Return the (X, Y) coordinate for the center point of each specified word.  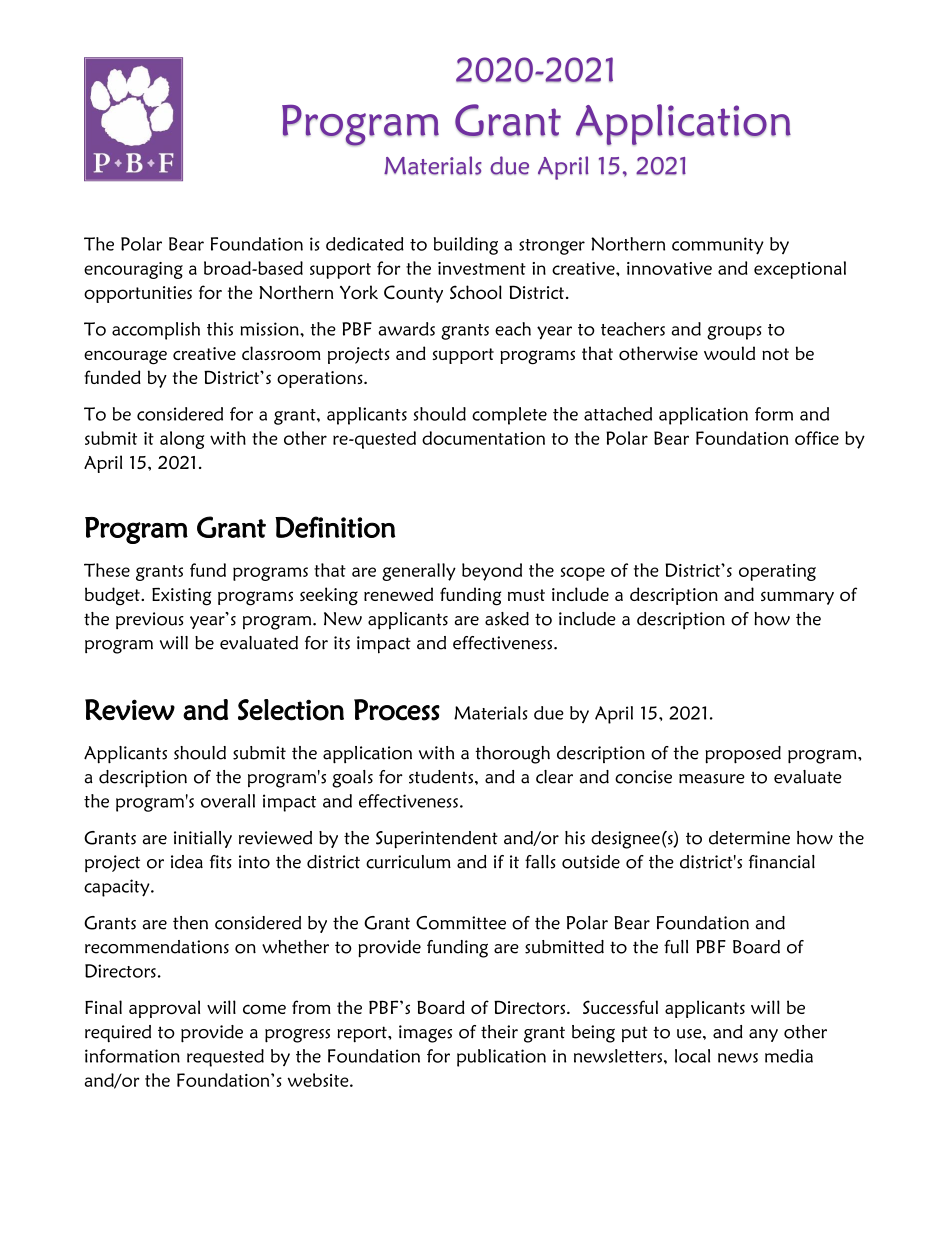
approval (164, 1009)
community (718, 246)
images (425, 1034)
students (442, 777)
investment (482, 268)
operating (777, 572)
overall (228, 801)
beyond (492, 572)
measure (712, 779)
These (107, 570)
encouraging (133, 270)
